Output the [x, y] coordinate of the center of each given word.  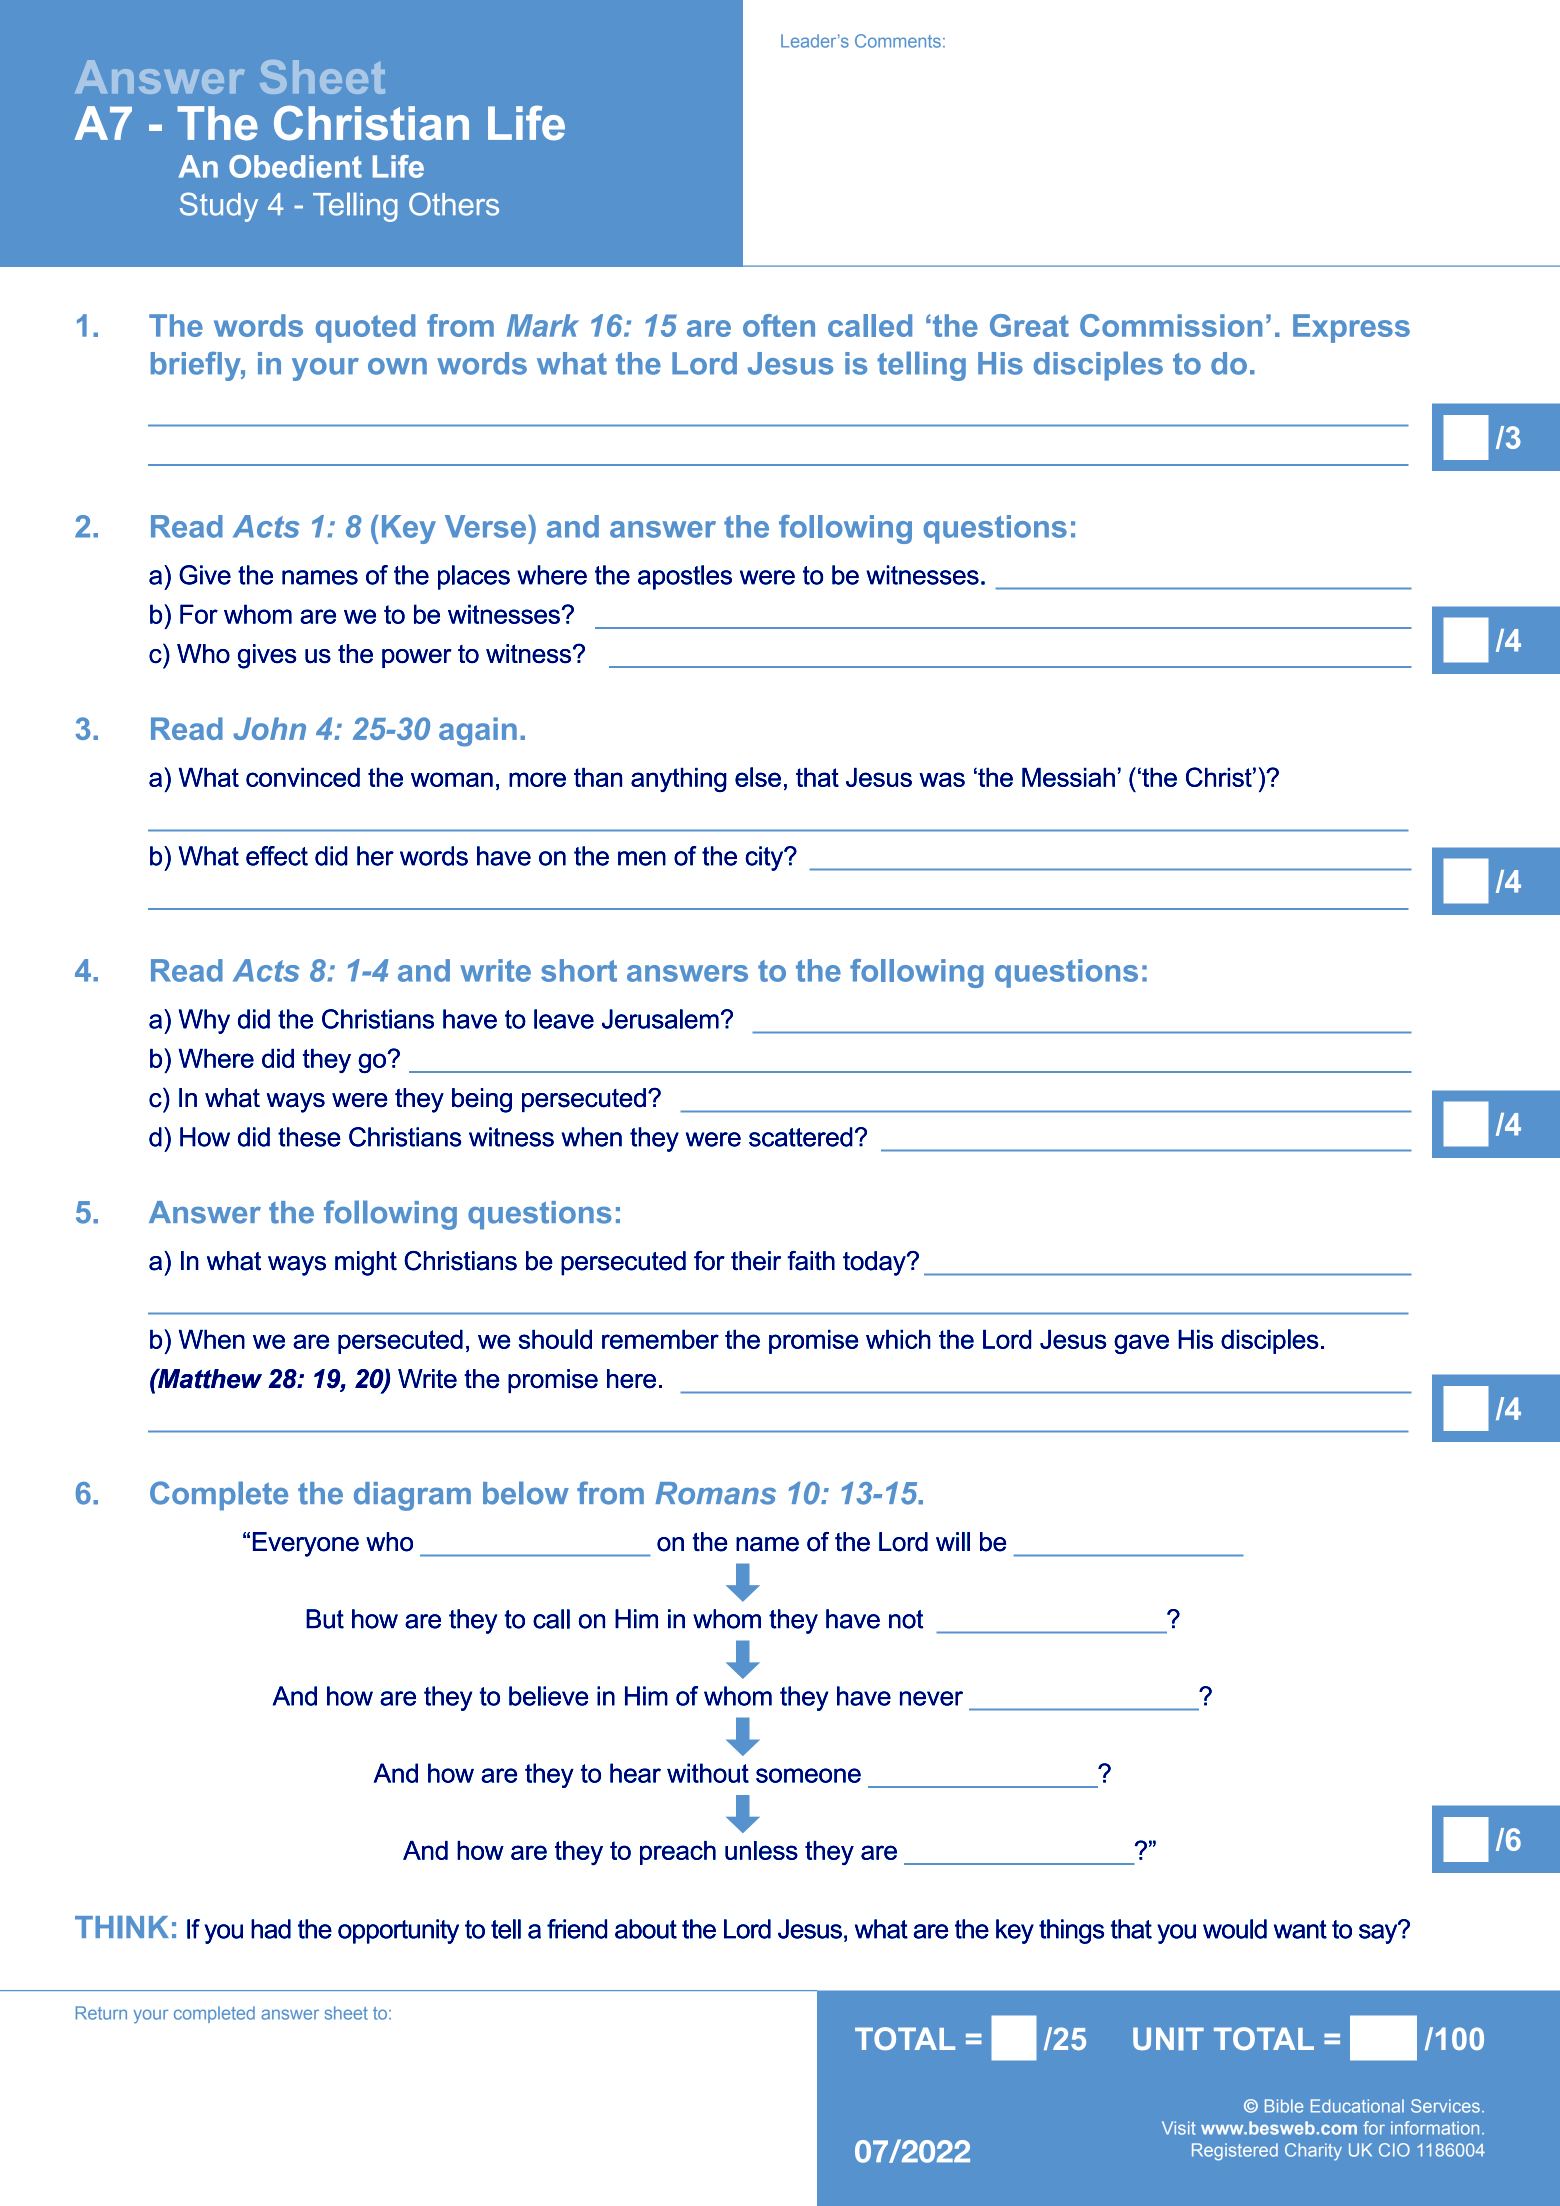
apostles [685, 577]
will [953, 1541]
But [325, 1619]
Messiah [1068, 777]
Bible [1284, 2106]
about [646, 1929]
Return [101, 2013]
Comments [898, 41]
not [906, 1619]
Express [1351, 328]
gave [1141, 1344]
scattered [801, 1137]
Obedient [295, 166]
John [269, 728]
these [309, 1137]
